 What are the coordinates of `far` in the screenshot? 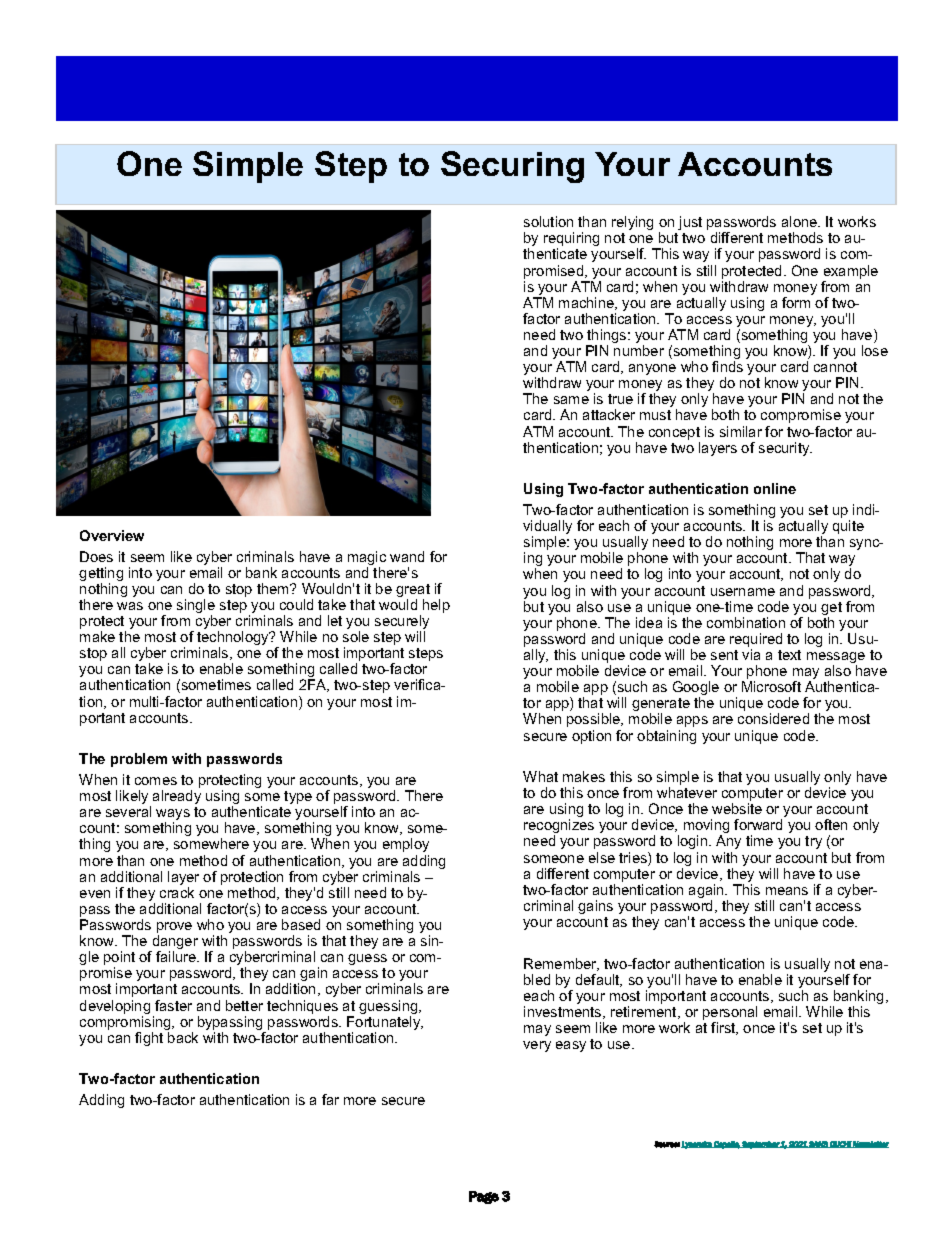 It's located at (330, 1099).
